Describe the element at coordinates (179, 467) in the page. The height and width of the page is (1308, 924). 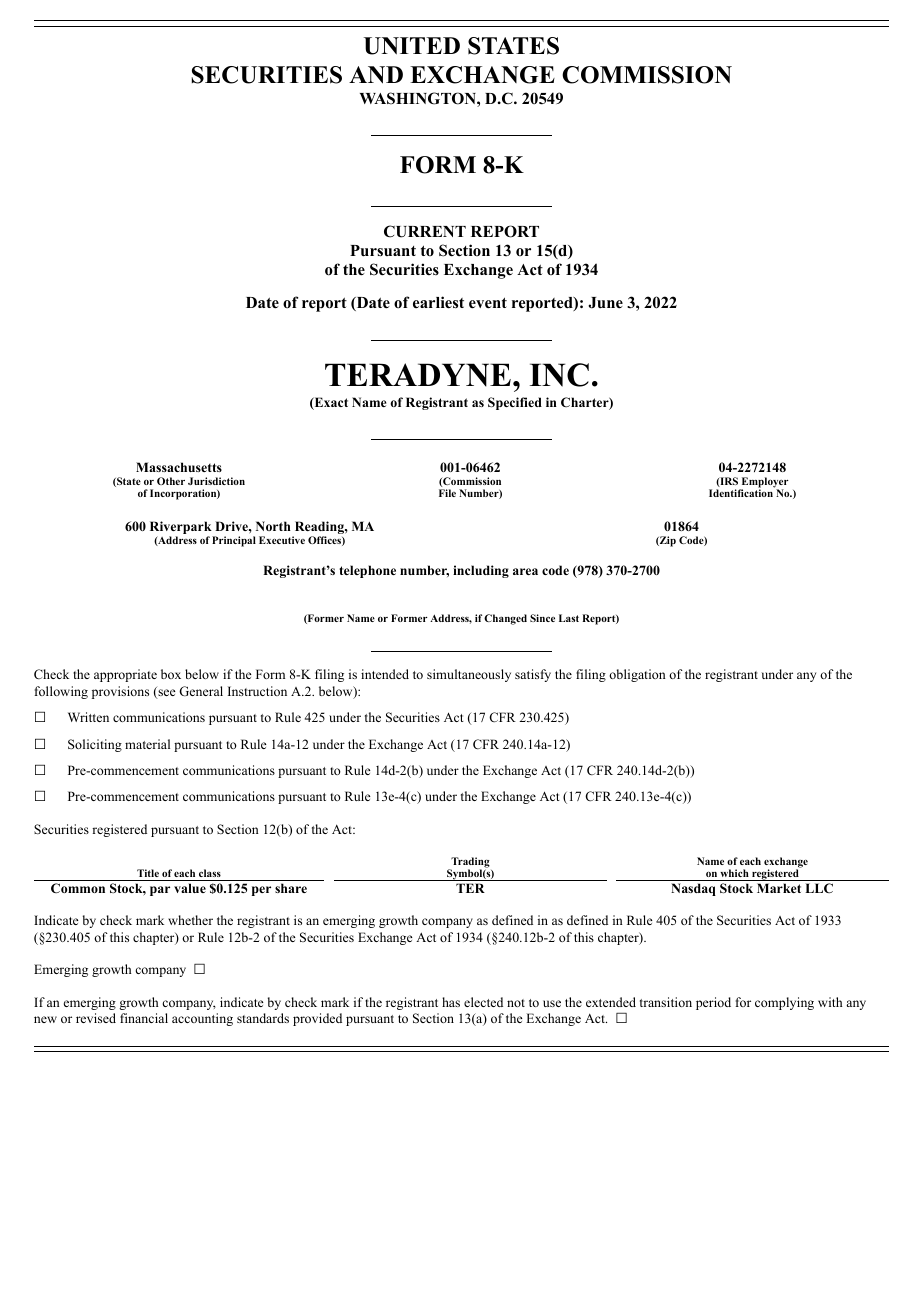
I see `Massachusetts` at that location.
